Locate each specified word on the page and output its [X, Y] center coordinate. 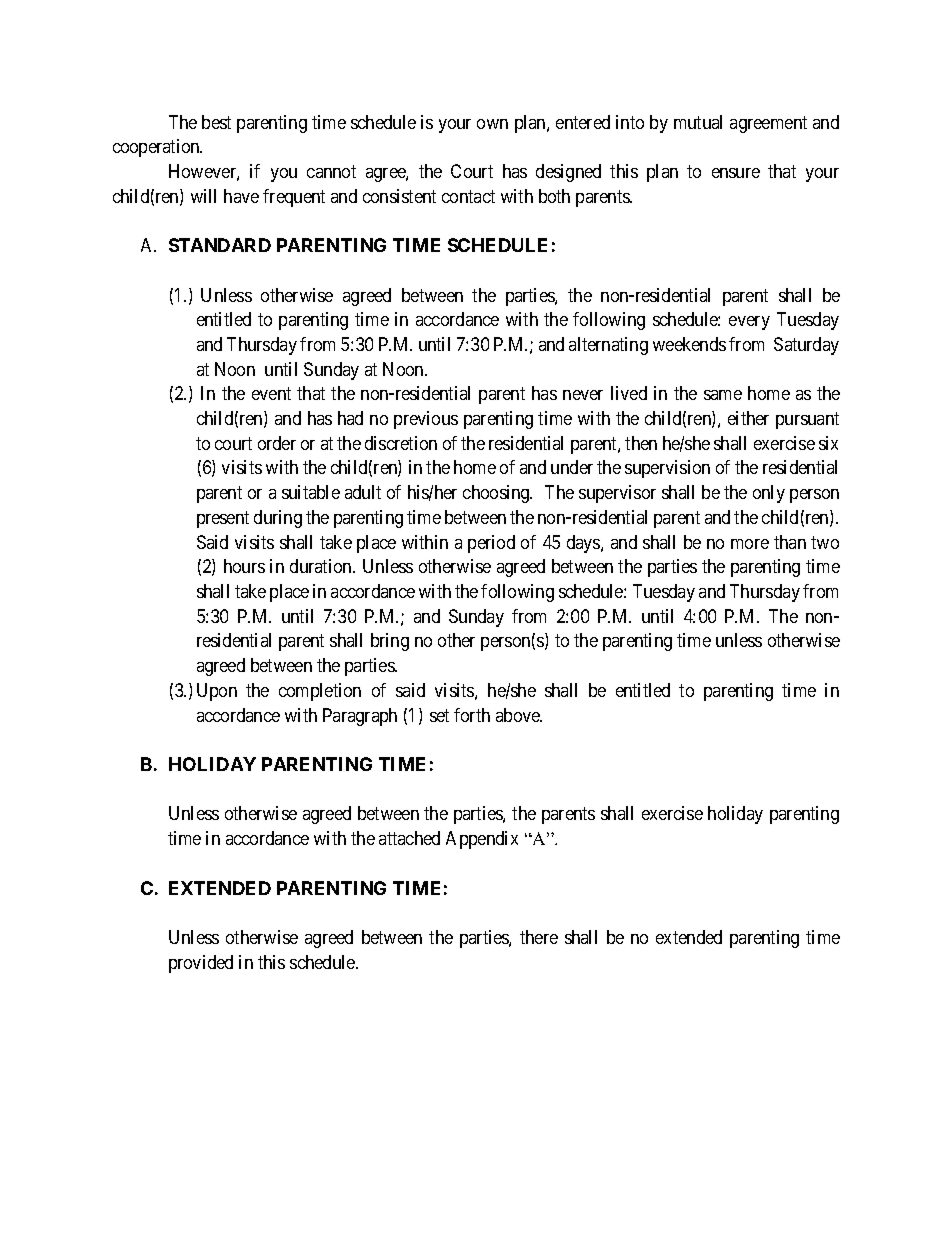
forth [472, 715]
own [492, 124]
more [750, 544]
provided [201, 964]
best [216, 122]
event [271, 394]
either [748, 418]
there [539, 937]
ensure [736, 173]
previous [426, 420]
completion [320, 692]
